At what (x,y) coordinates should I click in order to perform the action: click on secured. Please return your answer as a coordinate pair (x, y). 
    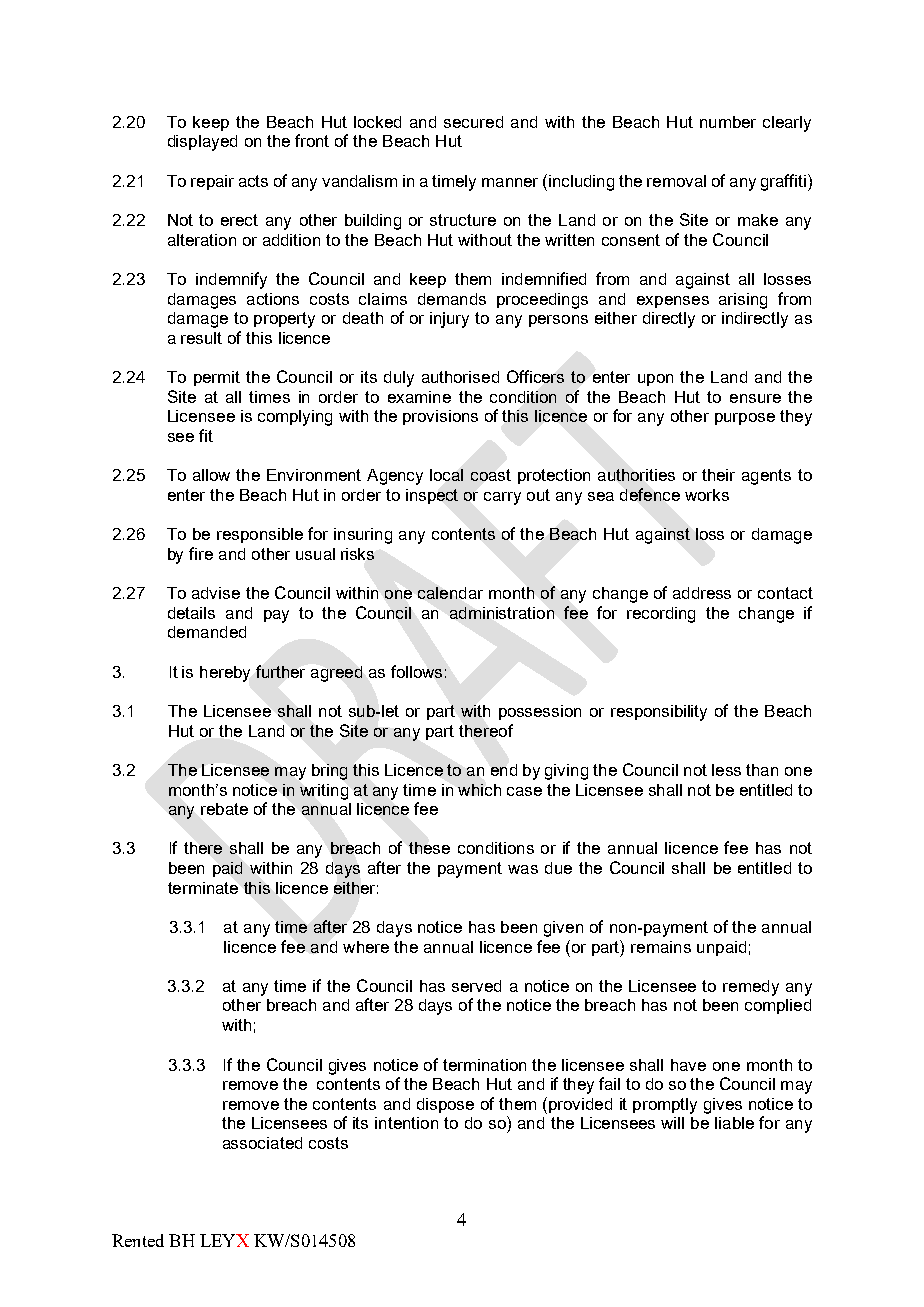
    Looking at the image, I should click on (473, 122).
